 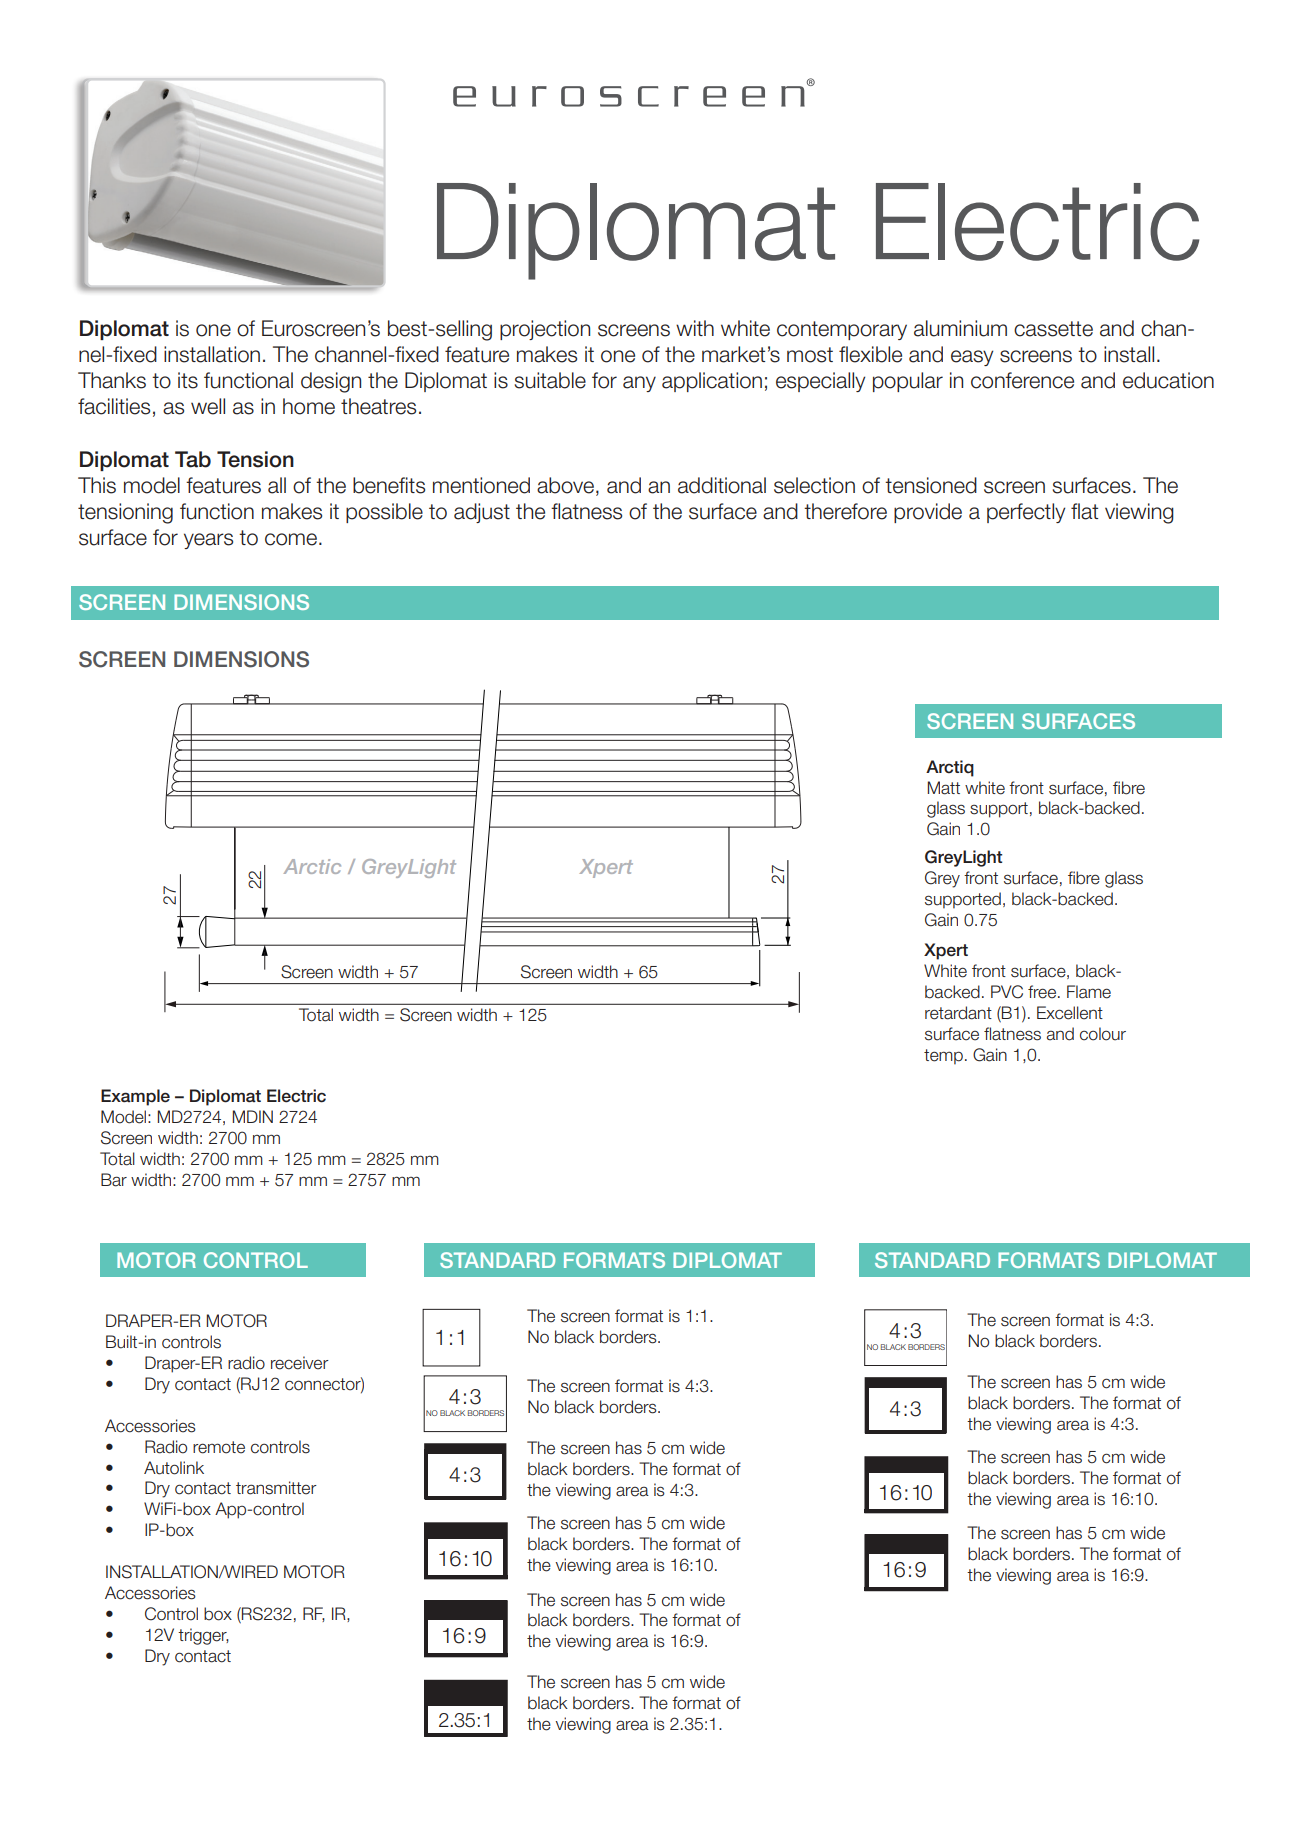 What do you see at coordinates (208, 406) in the page?
I see `well` at bounding box center [208, 406].
